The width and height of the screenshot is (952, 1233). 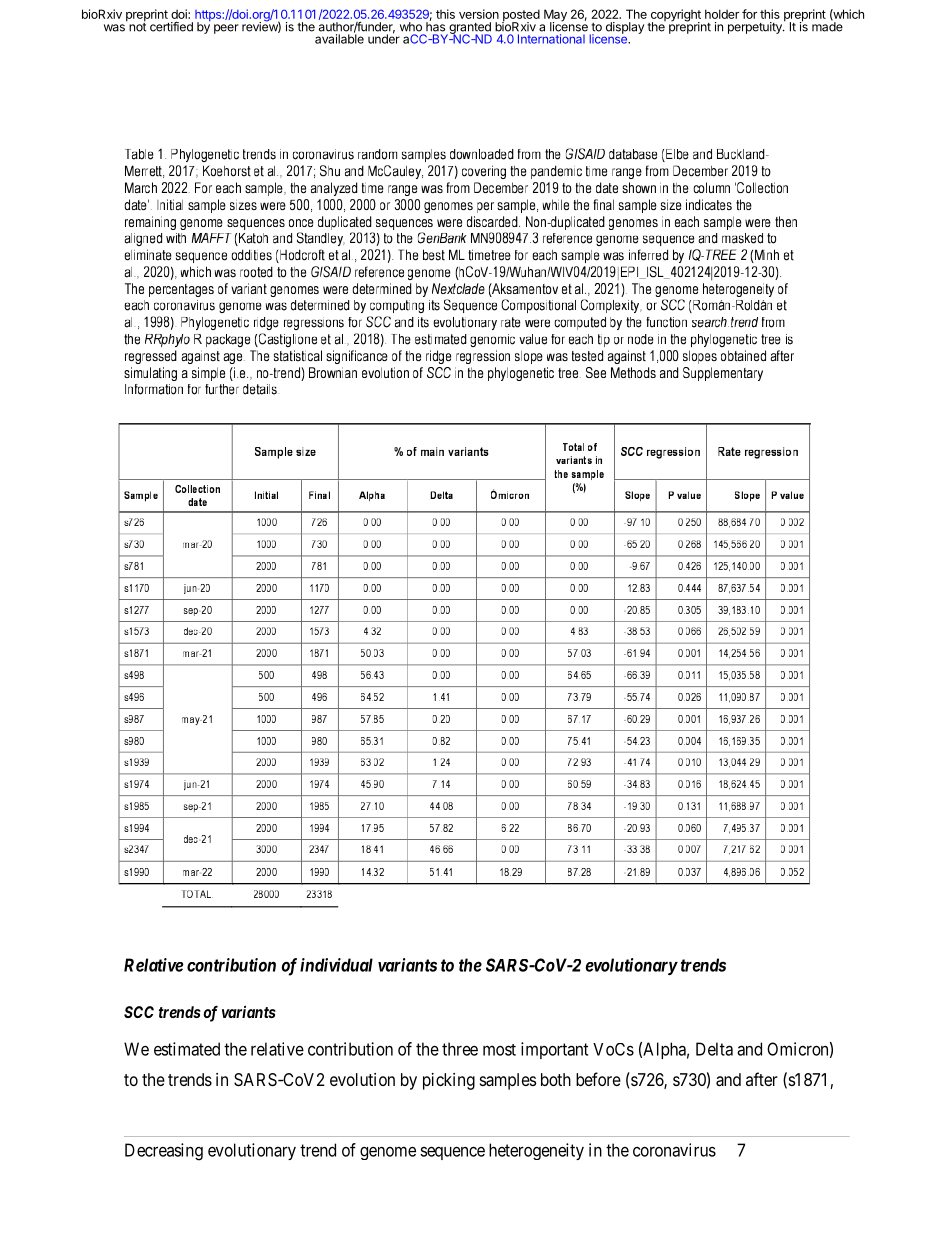 What do you see at coordinates (449, 1081) in the screenshot?
I see `picking` at bounding box center [449, 1081].
